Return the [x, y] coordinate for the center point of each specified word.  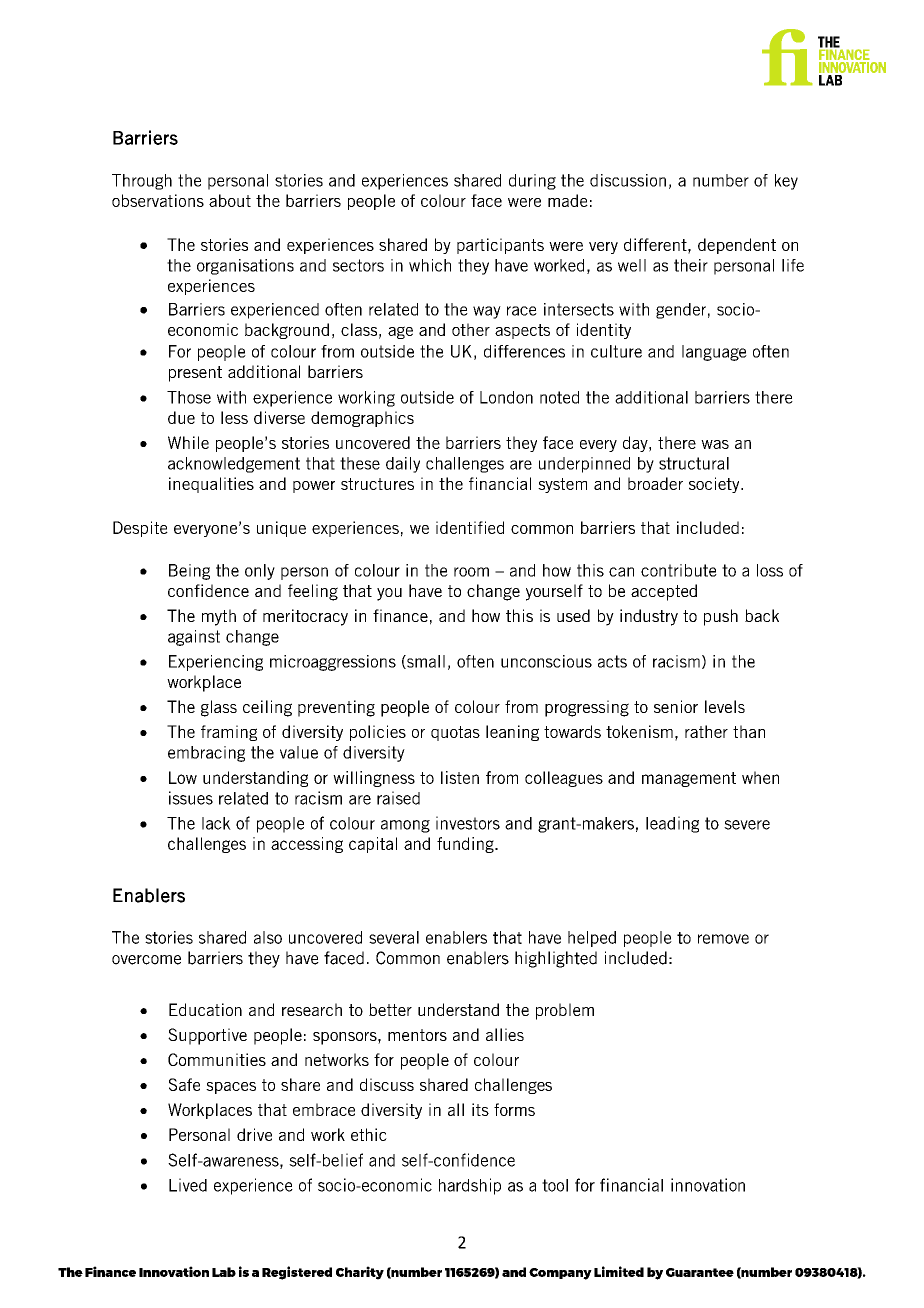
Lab [224, 1272]
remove [723, 939]
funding [466, 845]
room [471, 572]
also [268, 937]
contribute [679, 570]
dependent [737, 246]
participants [500, 246]
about [230, 200]
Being [189, 572]
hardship [470, 1186]
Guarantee [700, 1272]
